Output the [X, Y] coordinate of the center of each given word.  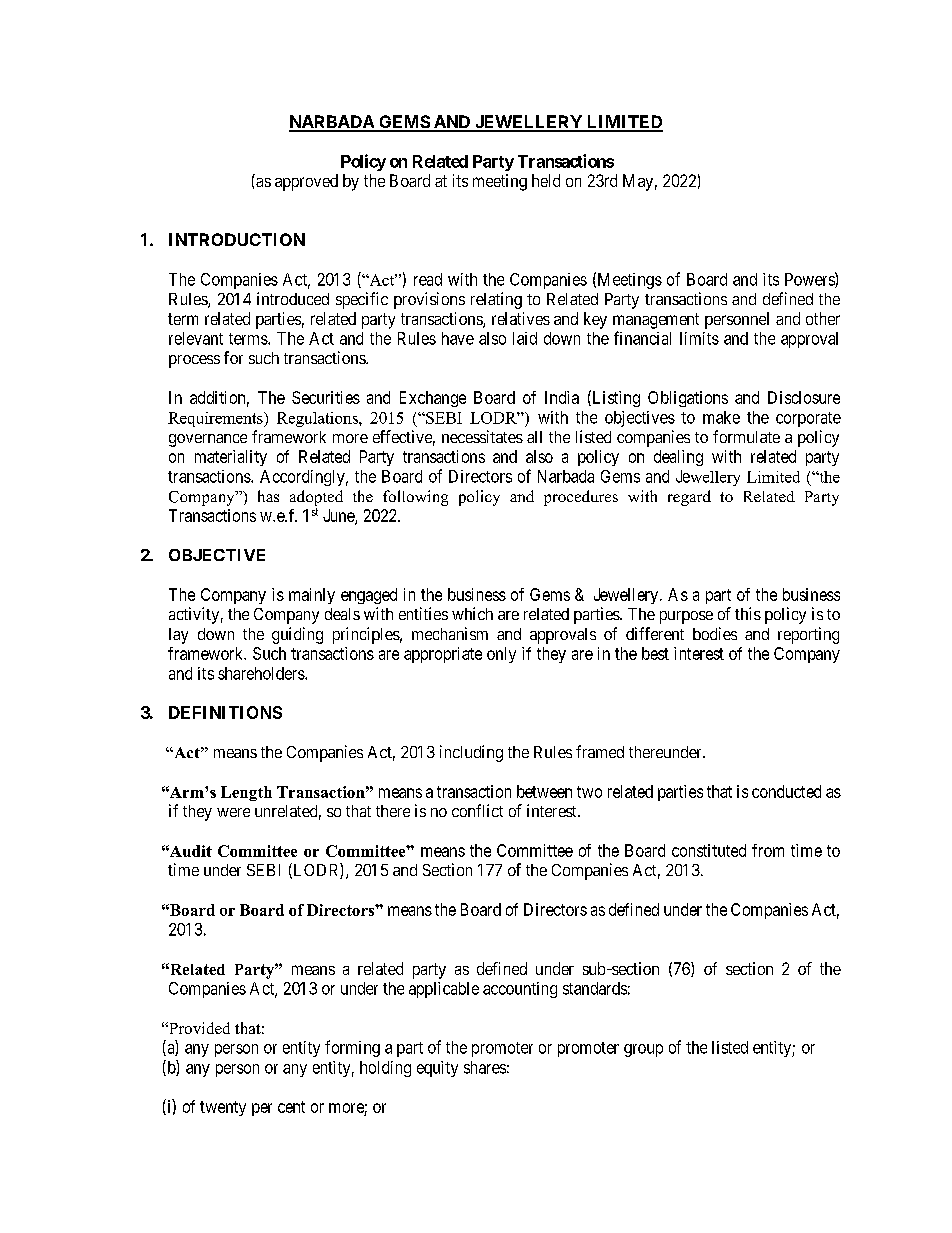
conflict [477, 810]
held [546, 180]
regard [689, 498]
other [823, 318]
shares [485, 1067]
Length [246, 793]
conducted [786, 791]
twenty [223, 1108]
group [643, 1050]
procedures [581, 498]
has [268, 496]
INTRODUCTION [237, 239]
